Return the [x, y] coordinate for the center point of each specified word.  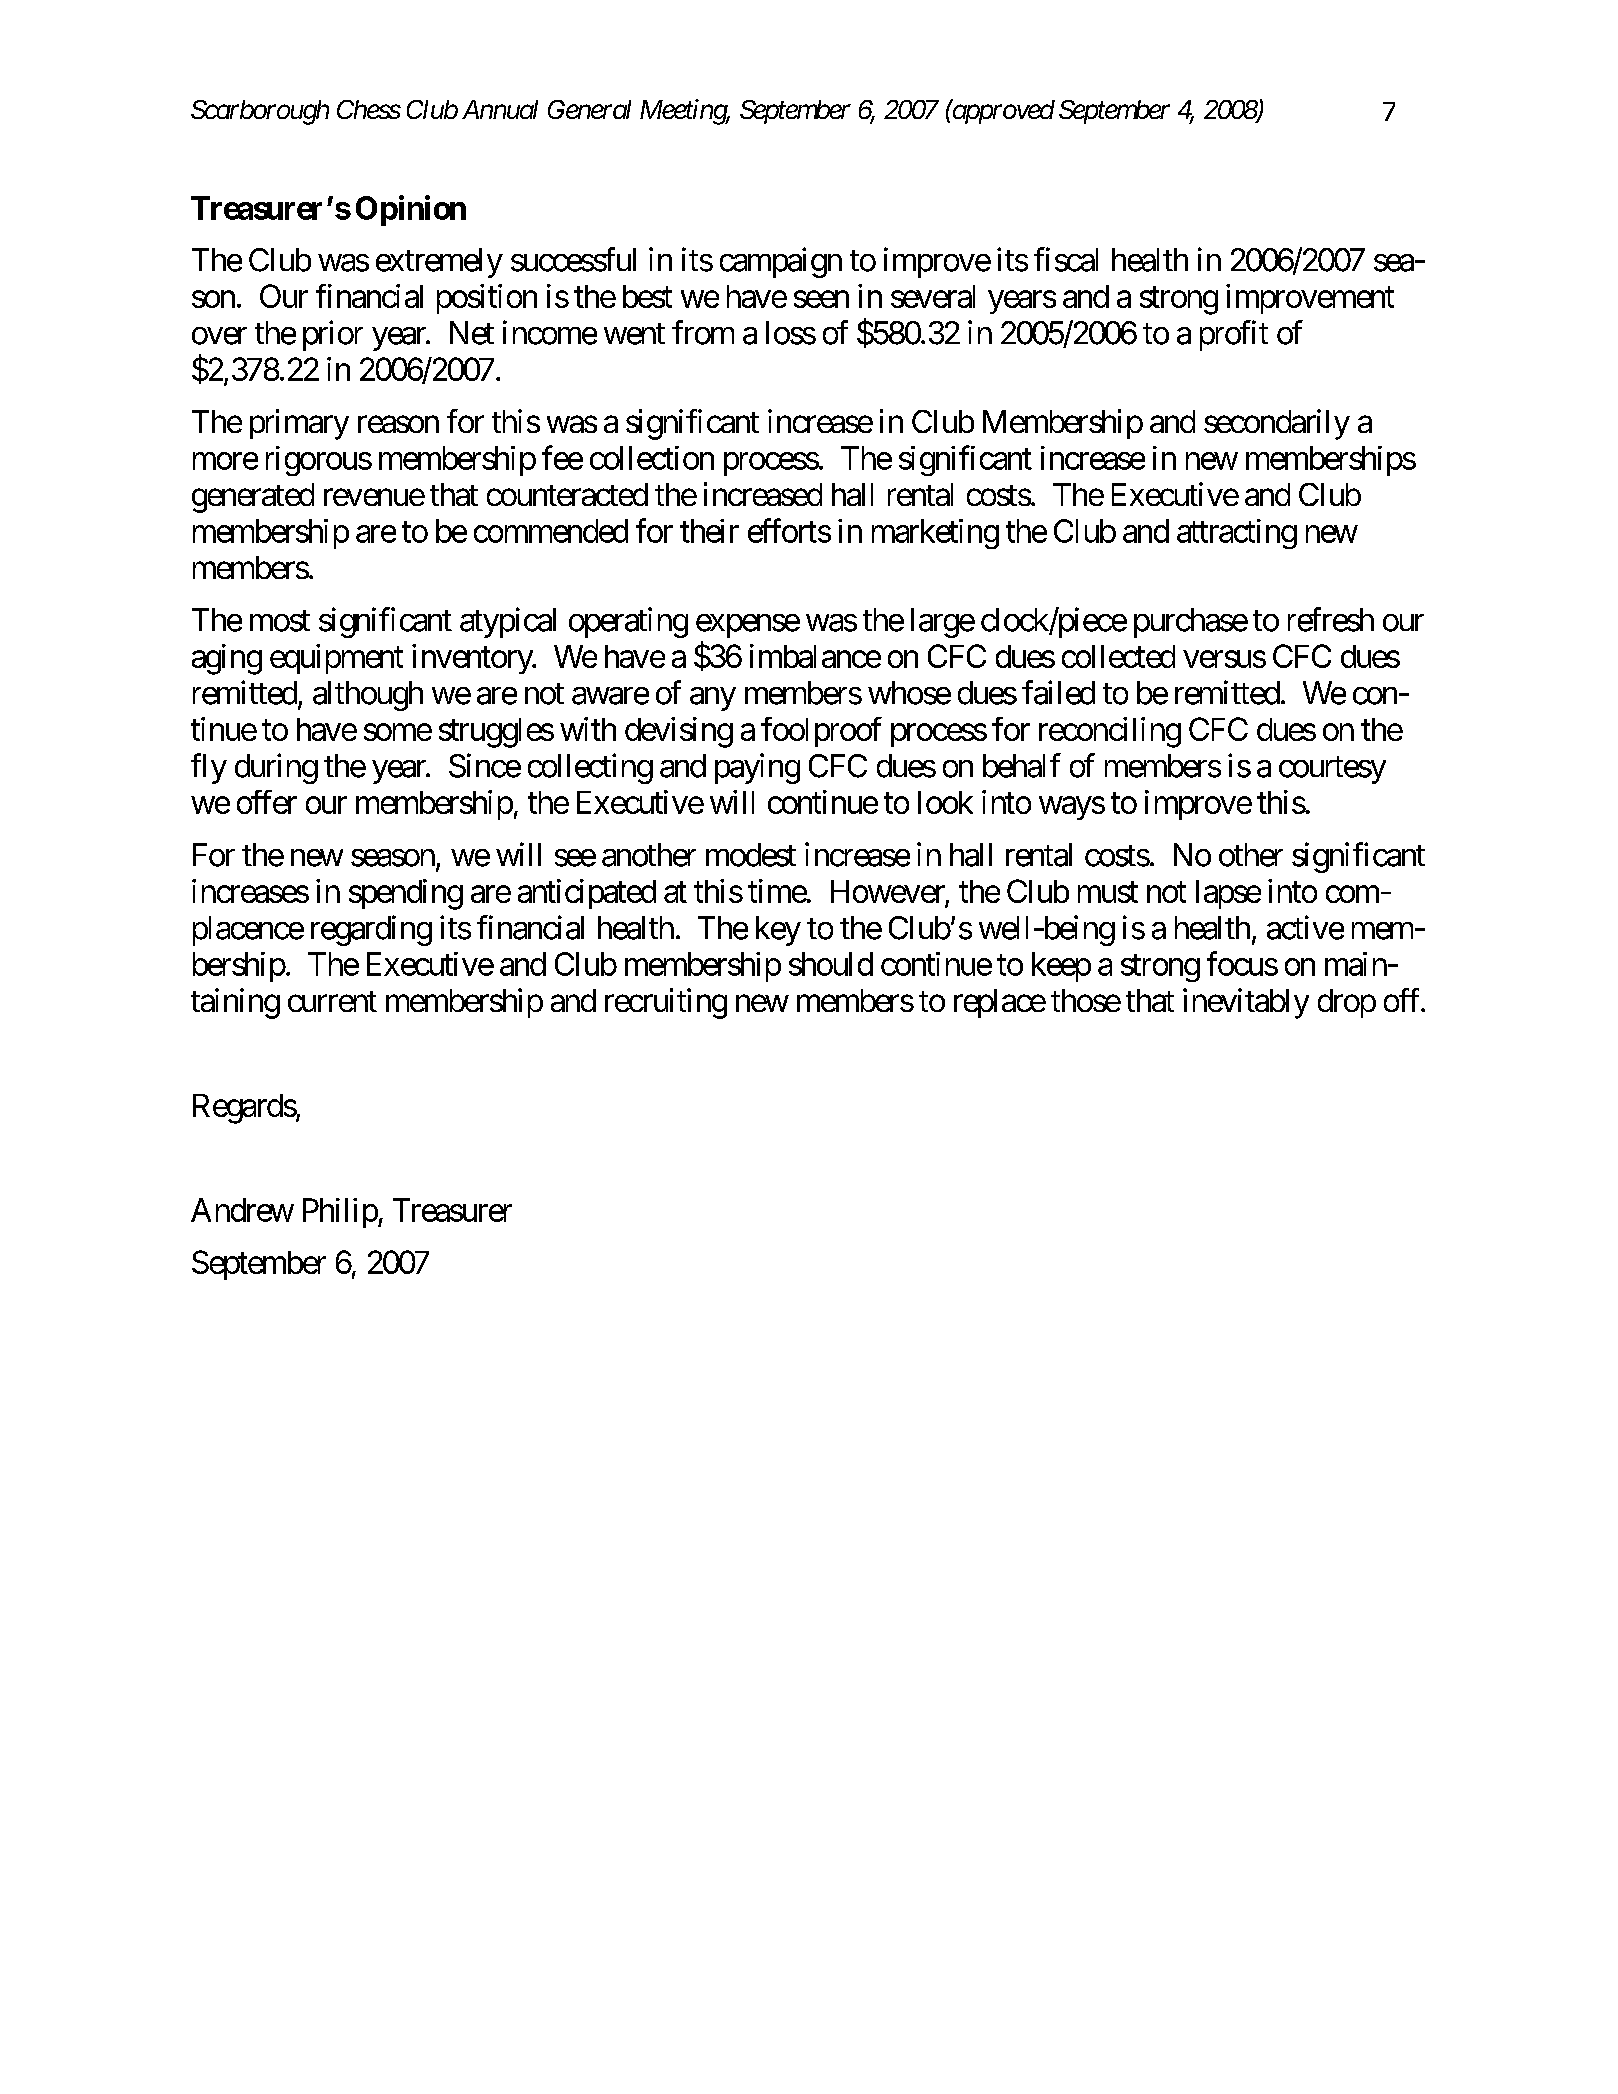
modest [751, 855]
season [393, 858]
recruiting [666, 1003]
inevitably [1246, 1003]
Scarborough [260, 112]
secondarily [1277, 424]
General [589, 109]
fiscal [1066, 259]
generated [253, 498]
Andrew [242, 1210]
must [1108, 892]
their [709, 531]
